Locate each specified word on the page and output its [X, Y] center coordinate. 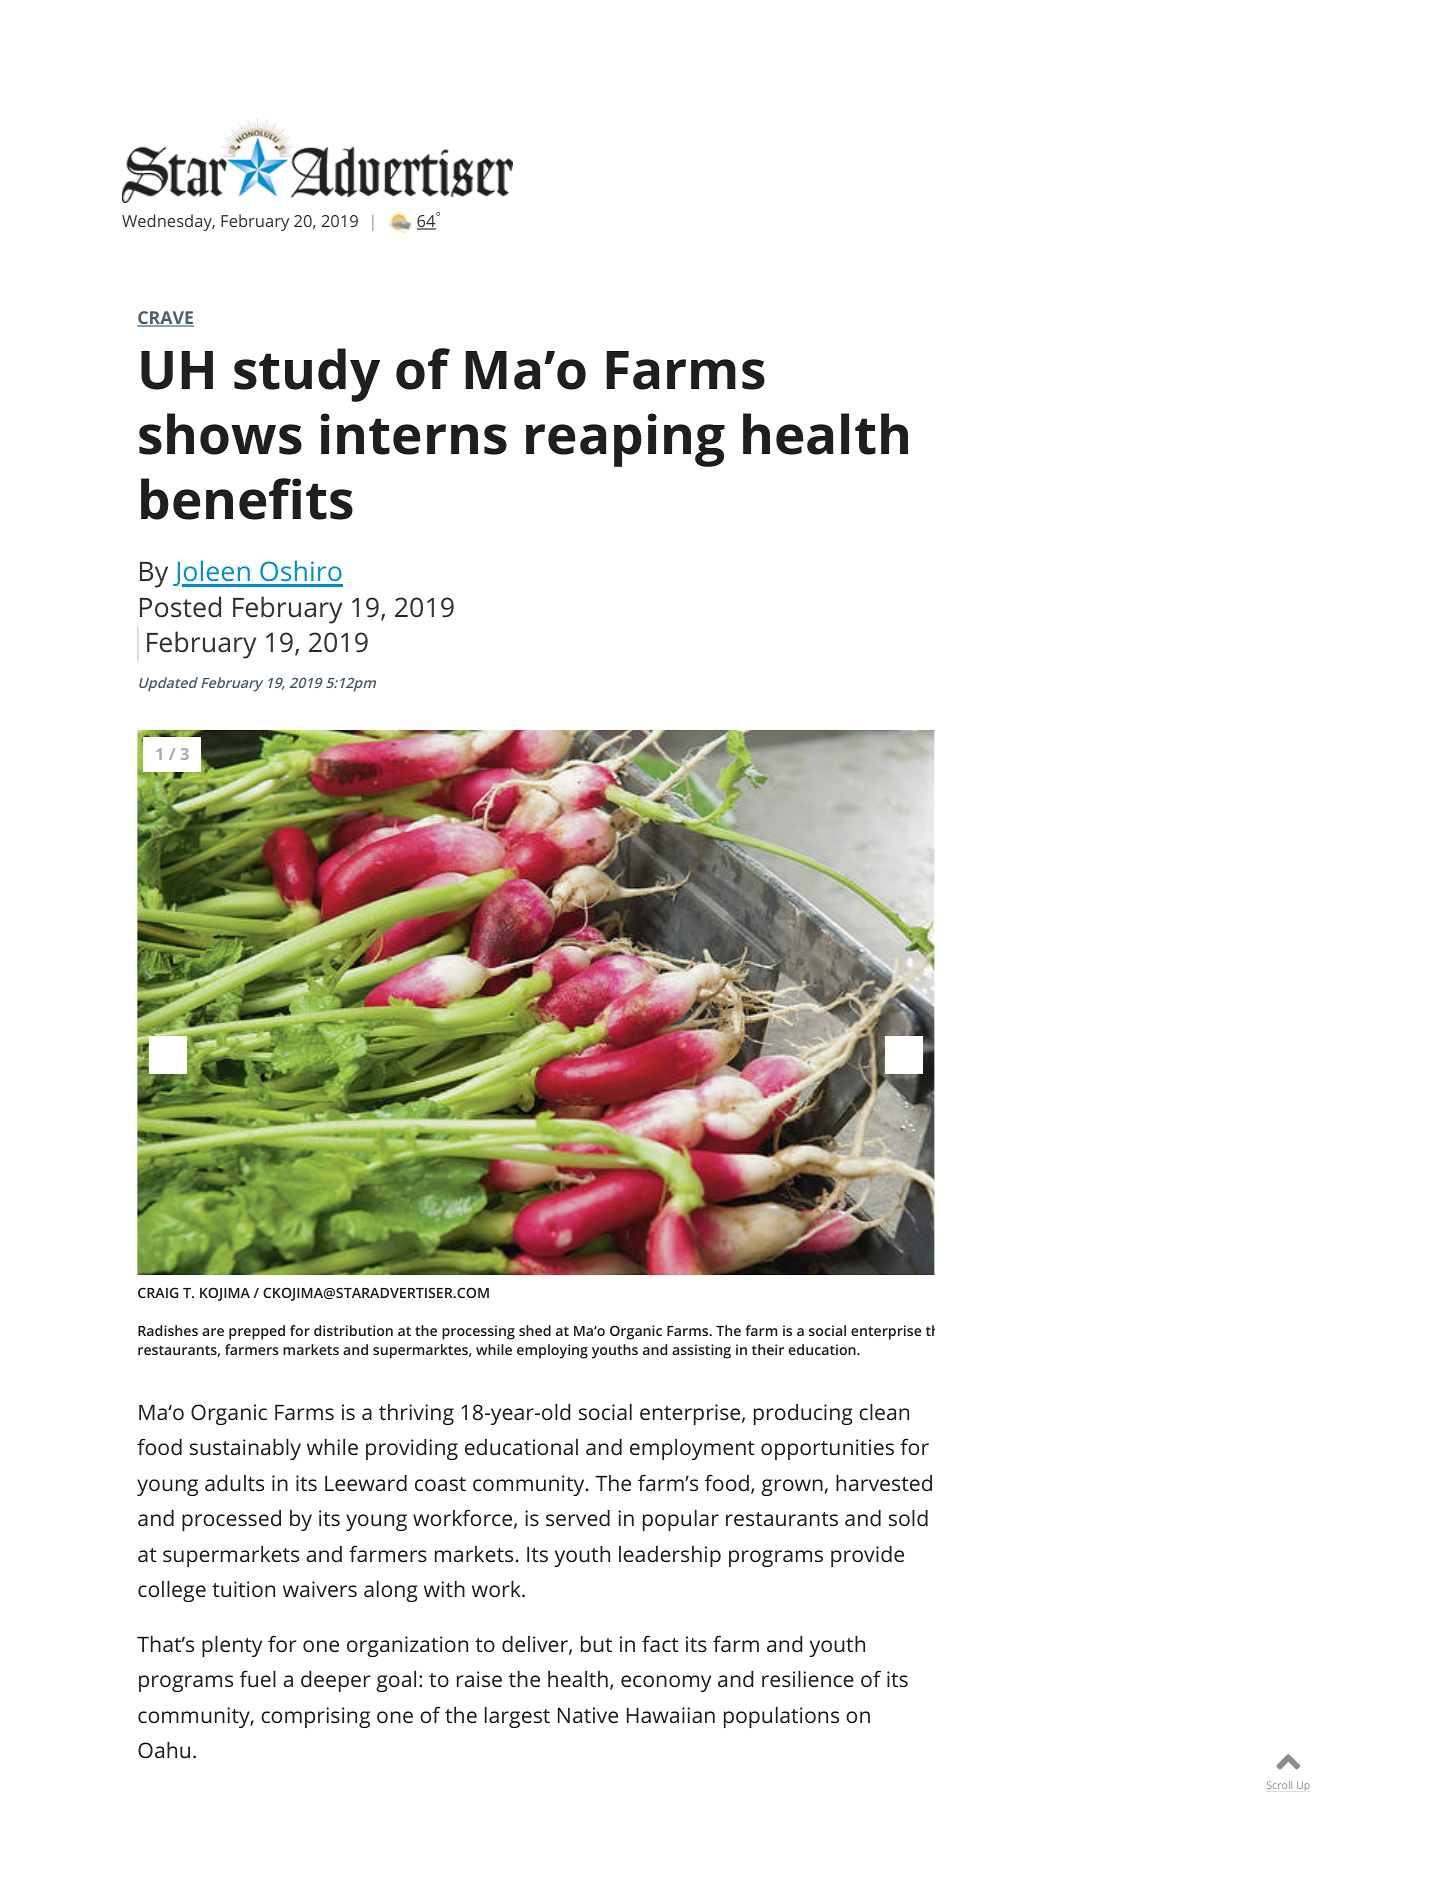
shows [220, 434]
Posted [180, 607]
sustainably [245, 1449]
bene [203, 499]
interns [414, 434]
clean [884, 1412]
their [768, 1349]
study [307, 375]
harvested [884, 1483]
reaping [625, 440]
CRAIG [158, 1292]
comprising [315, 1717]
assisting [701, 1351]
